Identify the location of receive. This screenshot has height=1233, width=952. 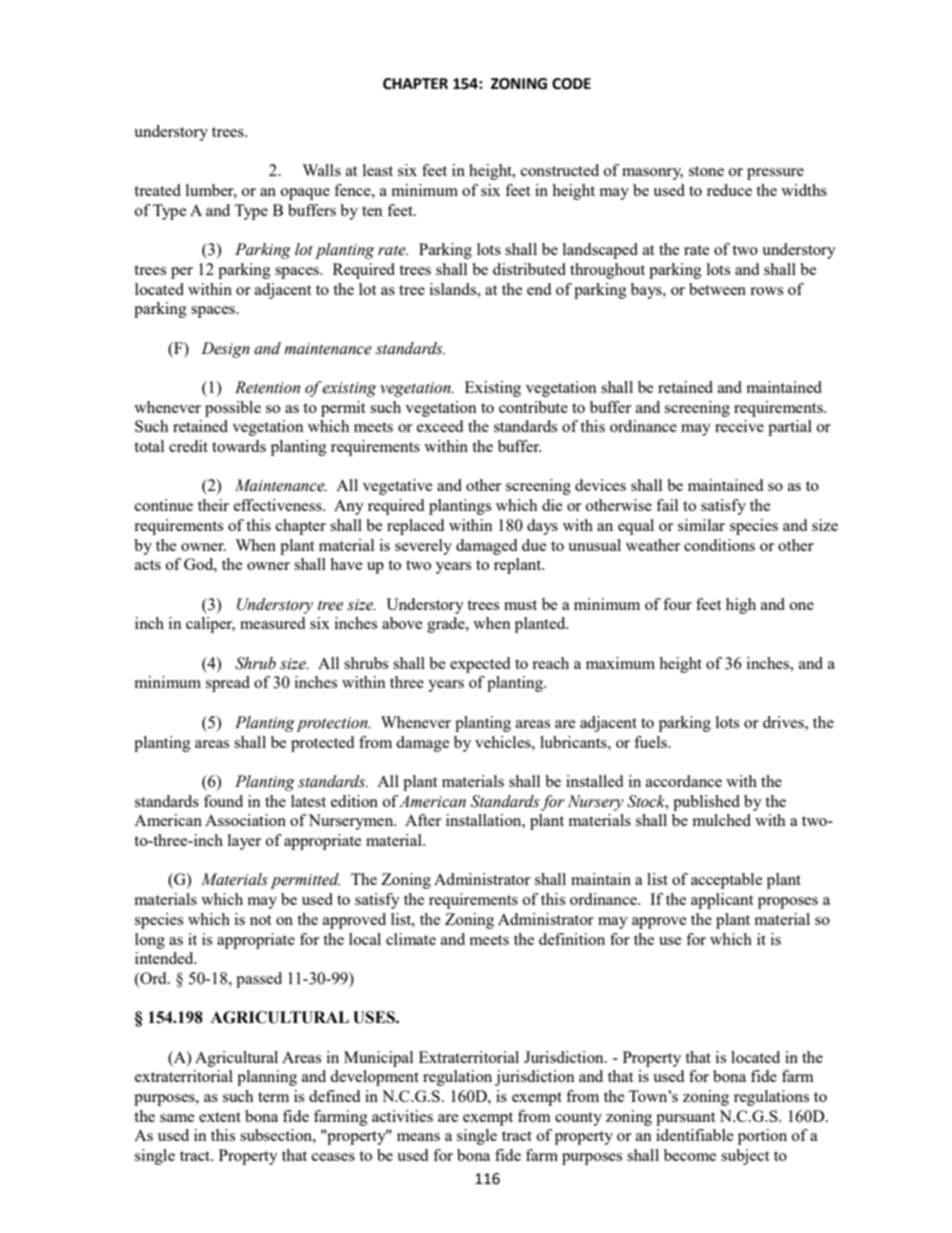
(739, 426).
